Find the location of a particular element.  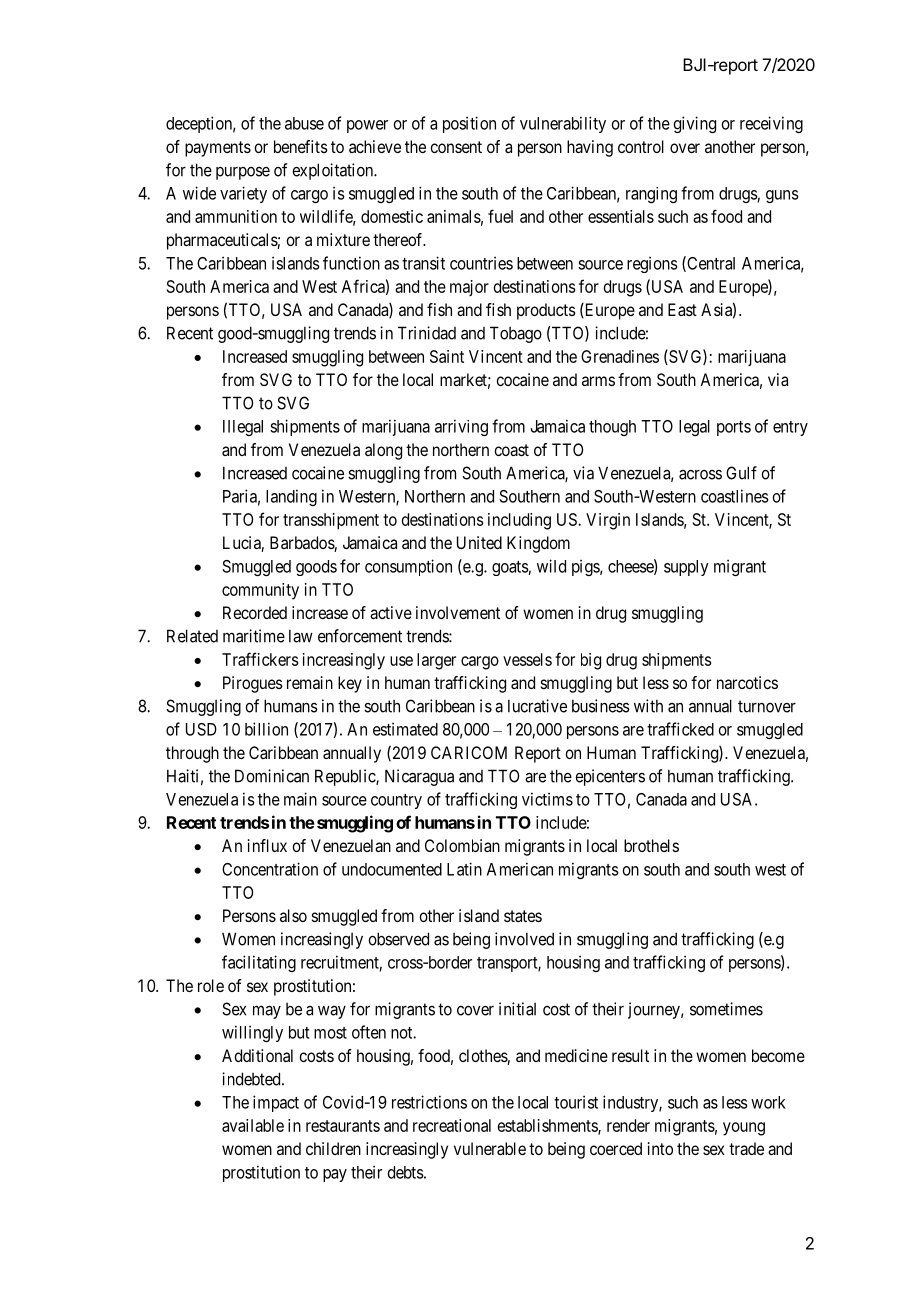

available is located at coordinates (253, 1125).
